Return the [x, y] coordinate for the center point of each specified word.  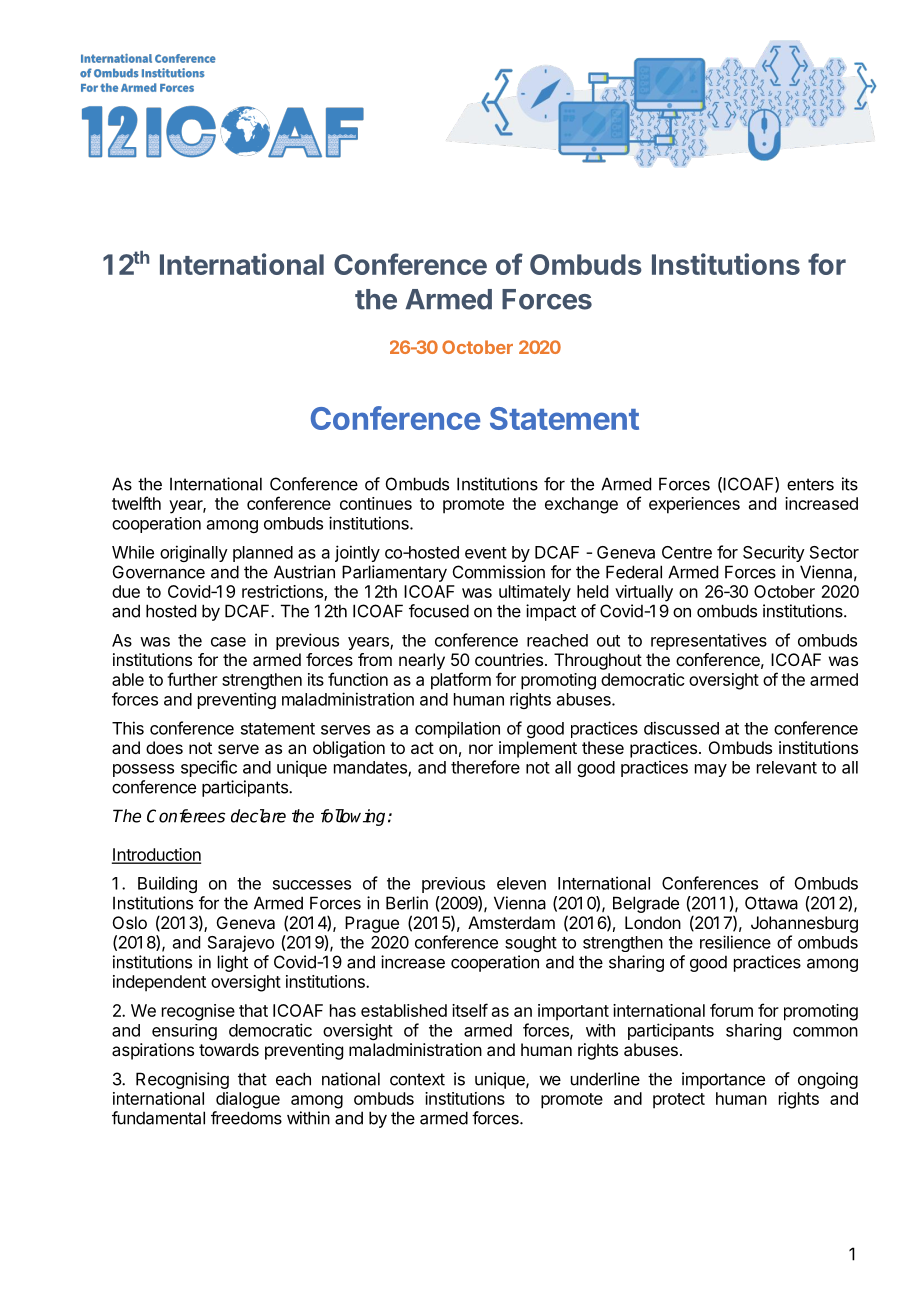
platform [461, 681]
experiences [694, 505]
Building [167, 884]
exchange [581, 505]
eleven [521, 883]
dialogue [248, 1100]
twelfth [136, 503]
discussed [681, 728]
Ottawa [771, 903]
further [192, 679]
